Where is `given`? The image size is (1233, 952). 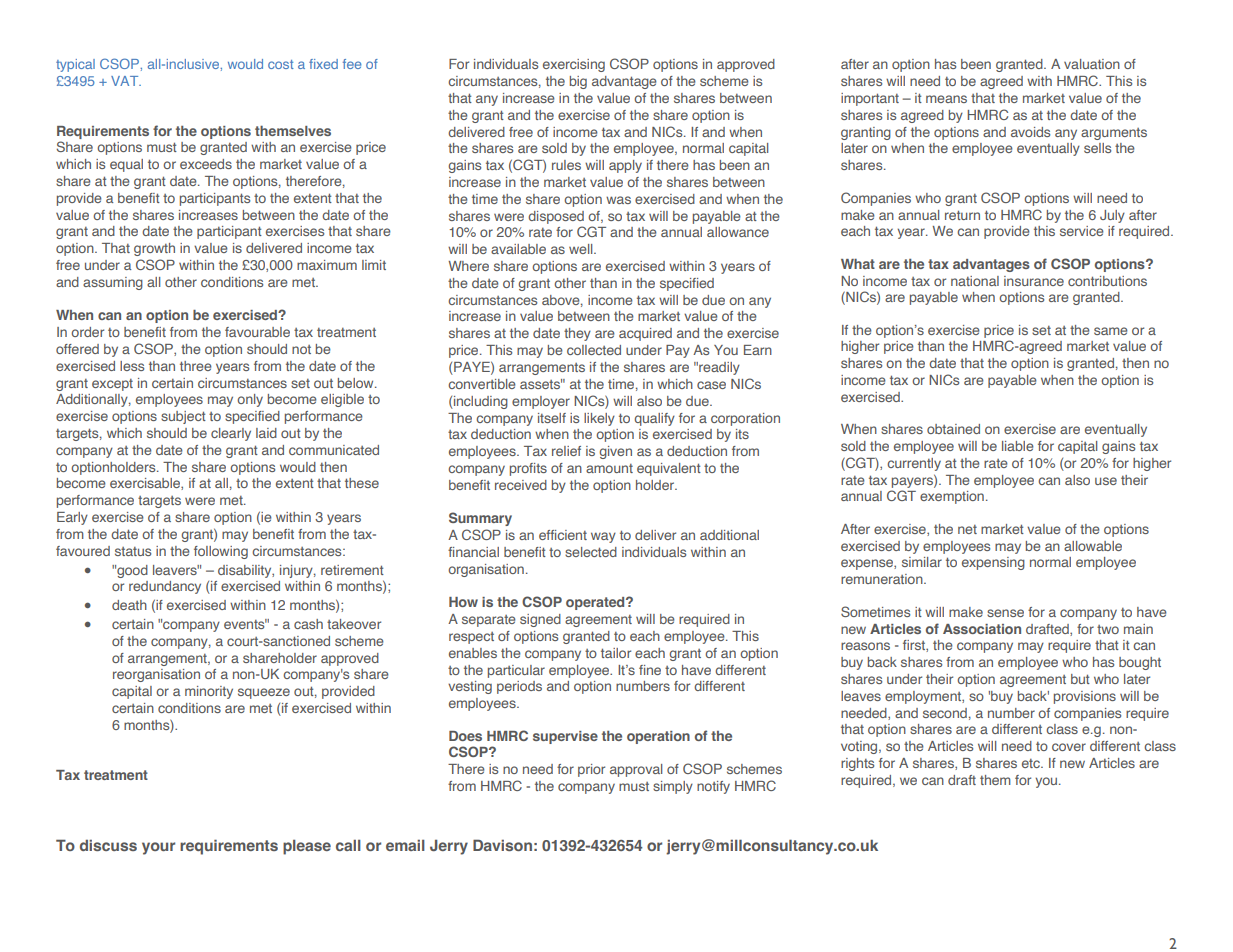
given is located at coordinates (615, 452).
